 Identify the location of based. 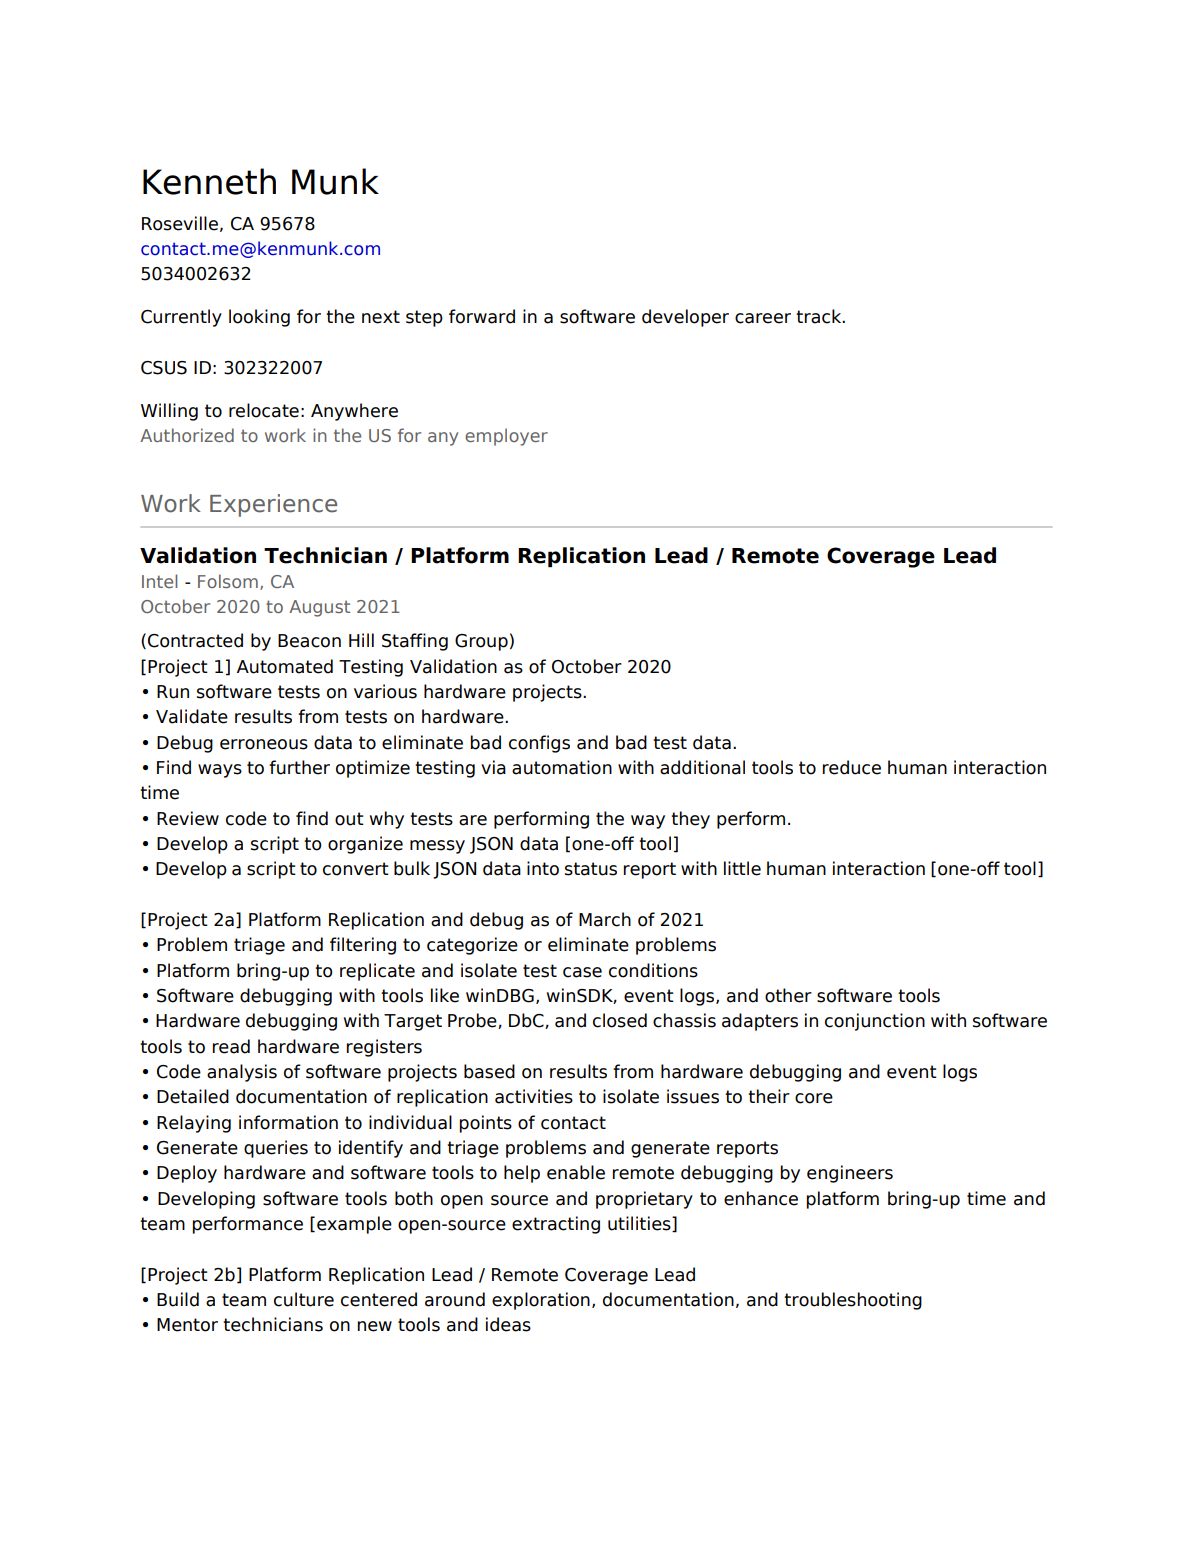
(489, 1071).
